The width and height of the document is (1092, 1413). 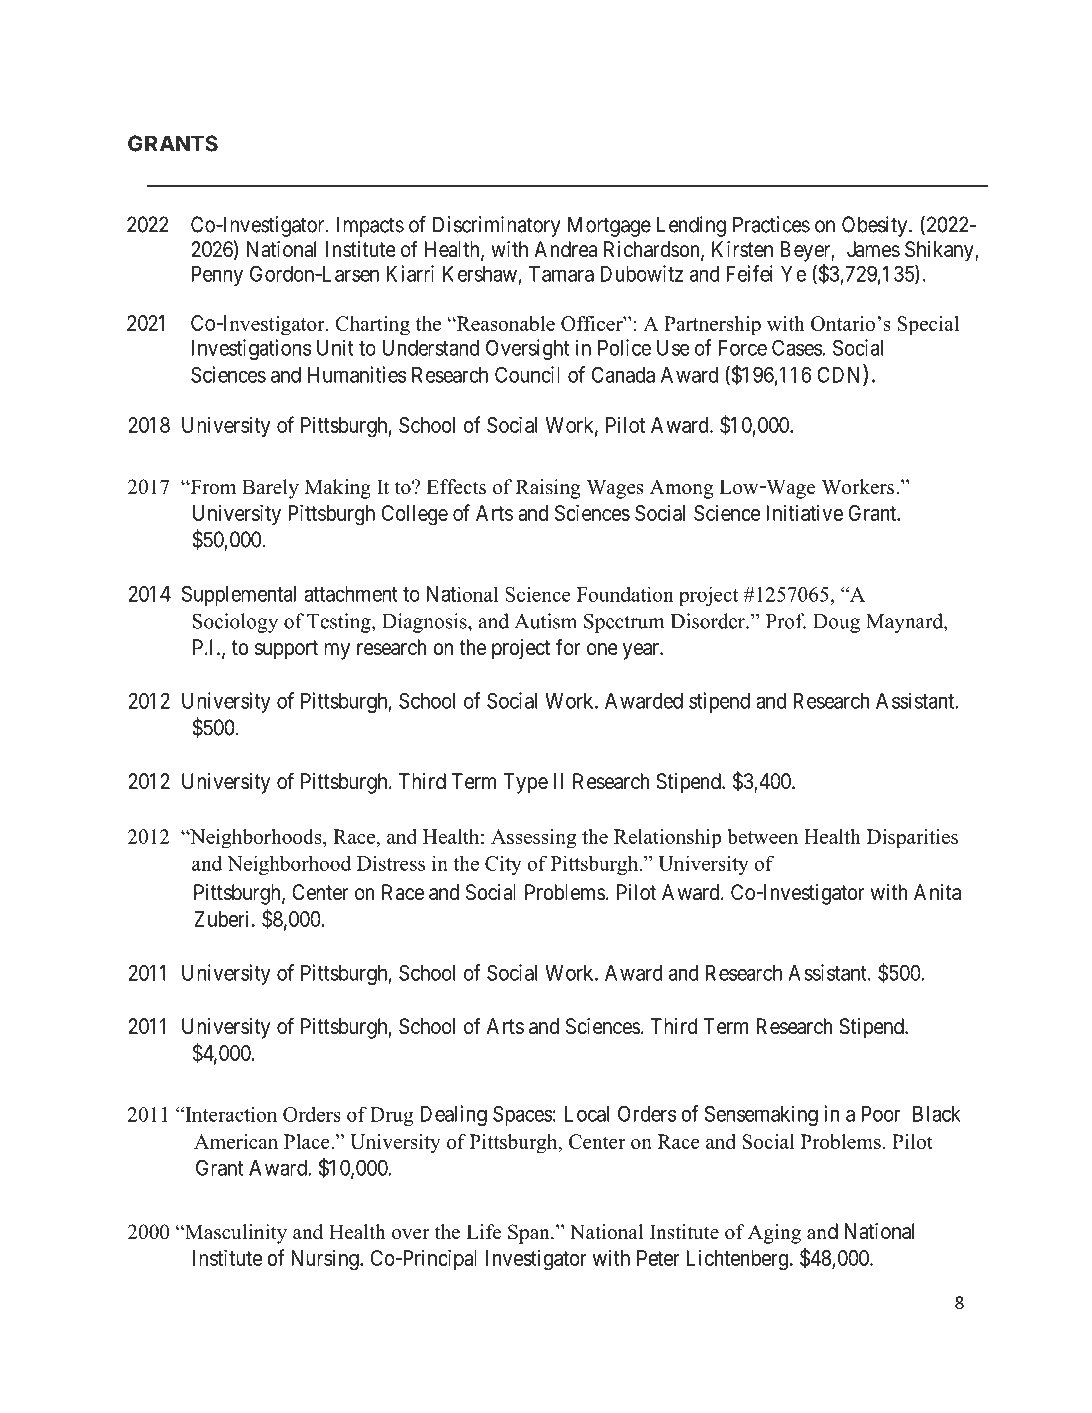 What do you see at coordinates (351, 594) in the document?
I see `attachment` at bounding box center [351, 594].
